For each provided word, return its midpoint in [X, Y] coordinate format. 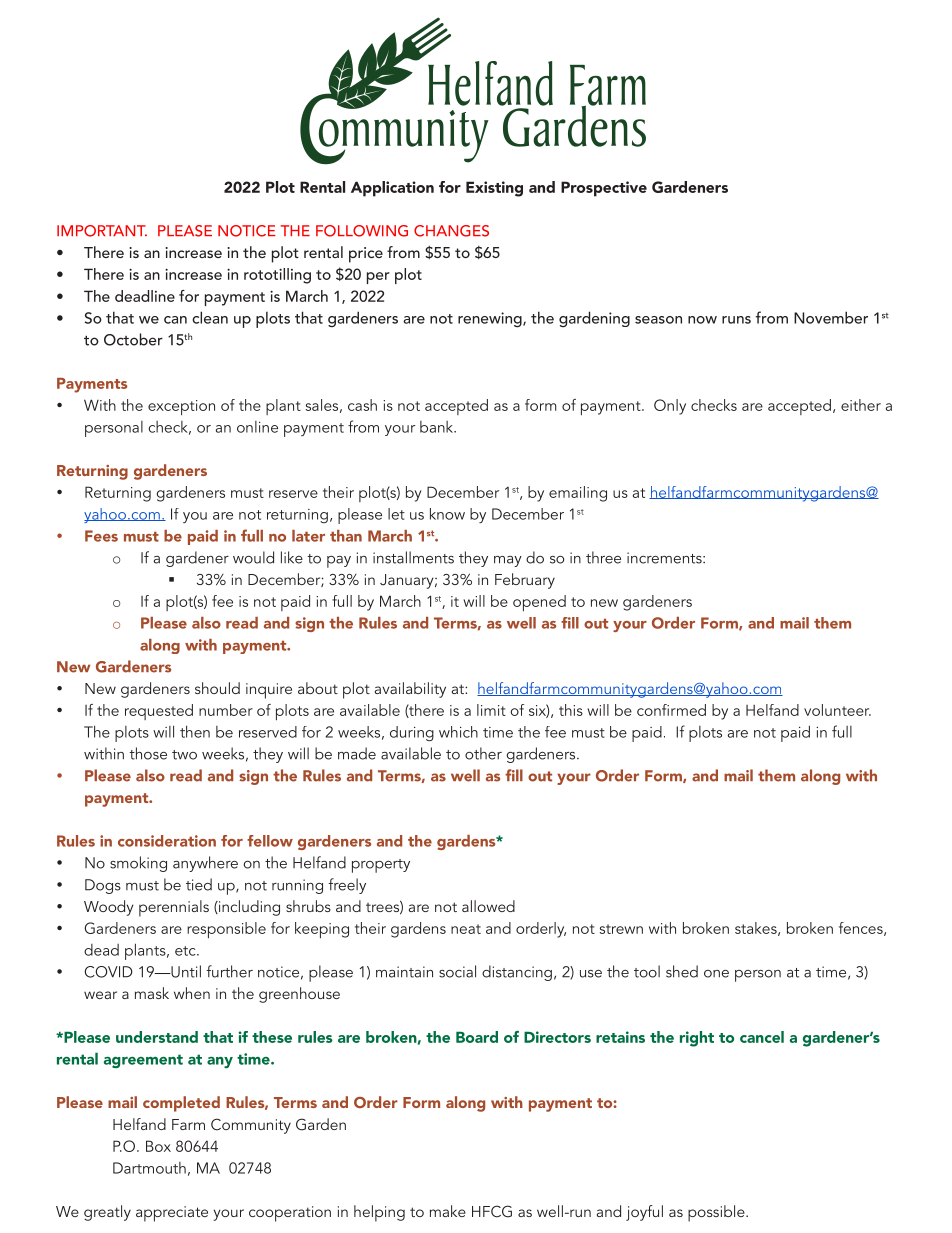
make [448, 1211]
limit [491, 710]
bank [438, 427]
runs [736, 320]
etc [186, 951]
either [861, 405]
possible [717, 1213]
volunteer [837, 710]
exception [181, 407]
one [716, 974]
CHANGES [451, 231]
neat [466, 929]
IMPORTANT [102, 231]
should [217, 688]
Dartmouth [149, 1168]
